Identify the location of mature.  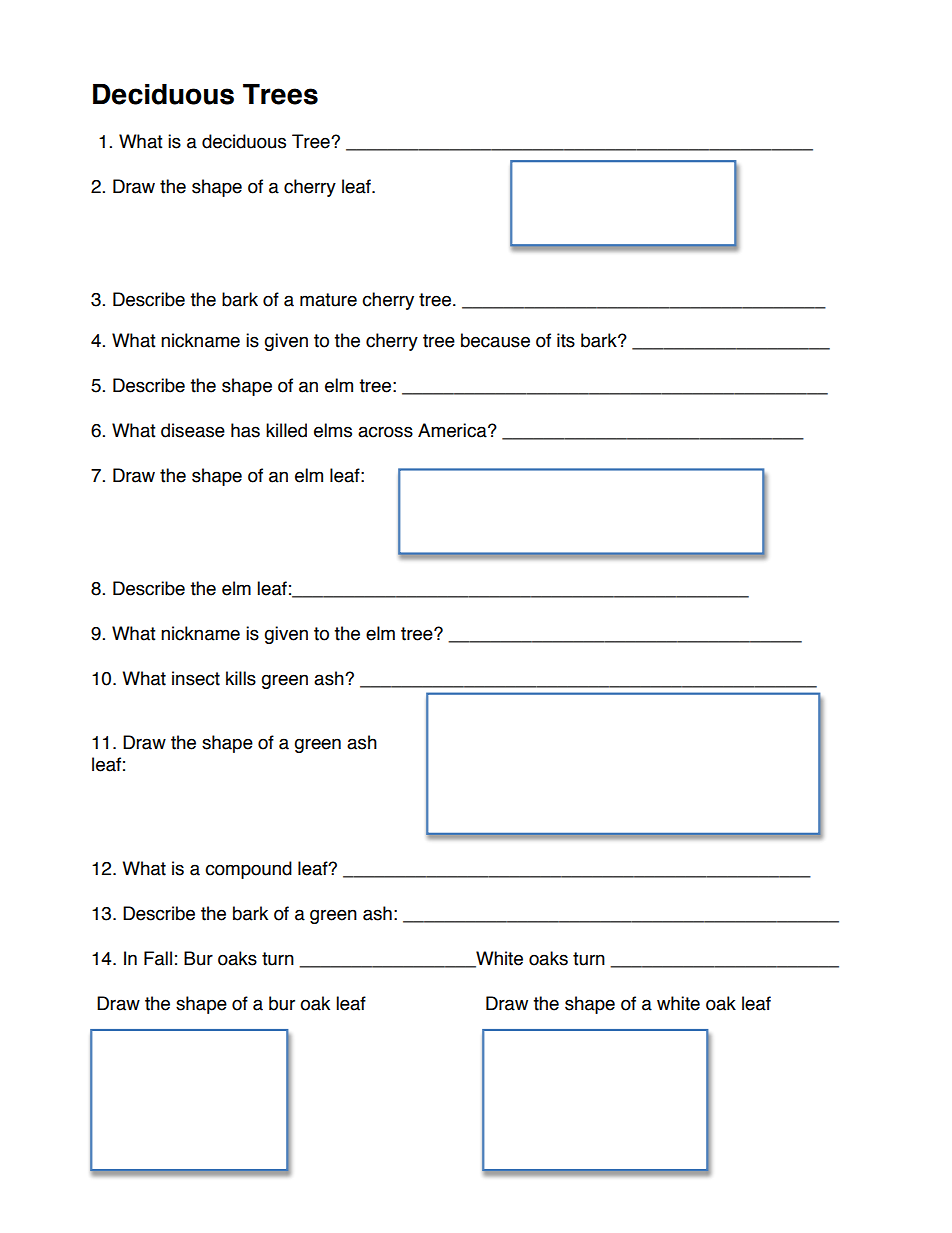
(328, 300).
